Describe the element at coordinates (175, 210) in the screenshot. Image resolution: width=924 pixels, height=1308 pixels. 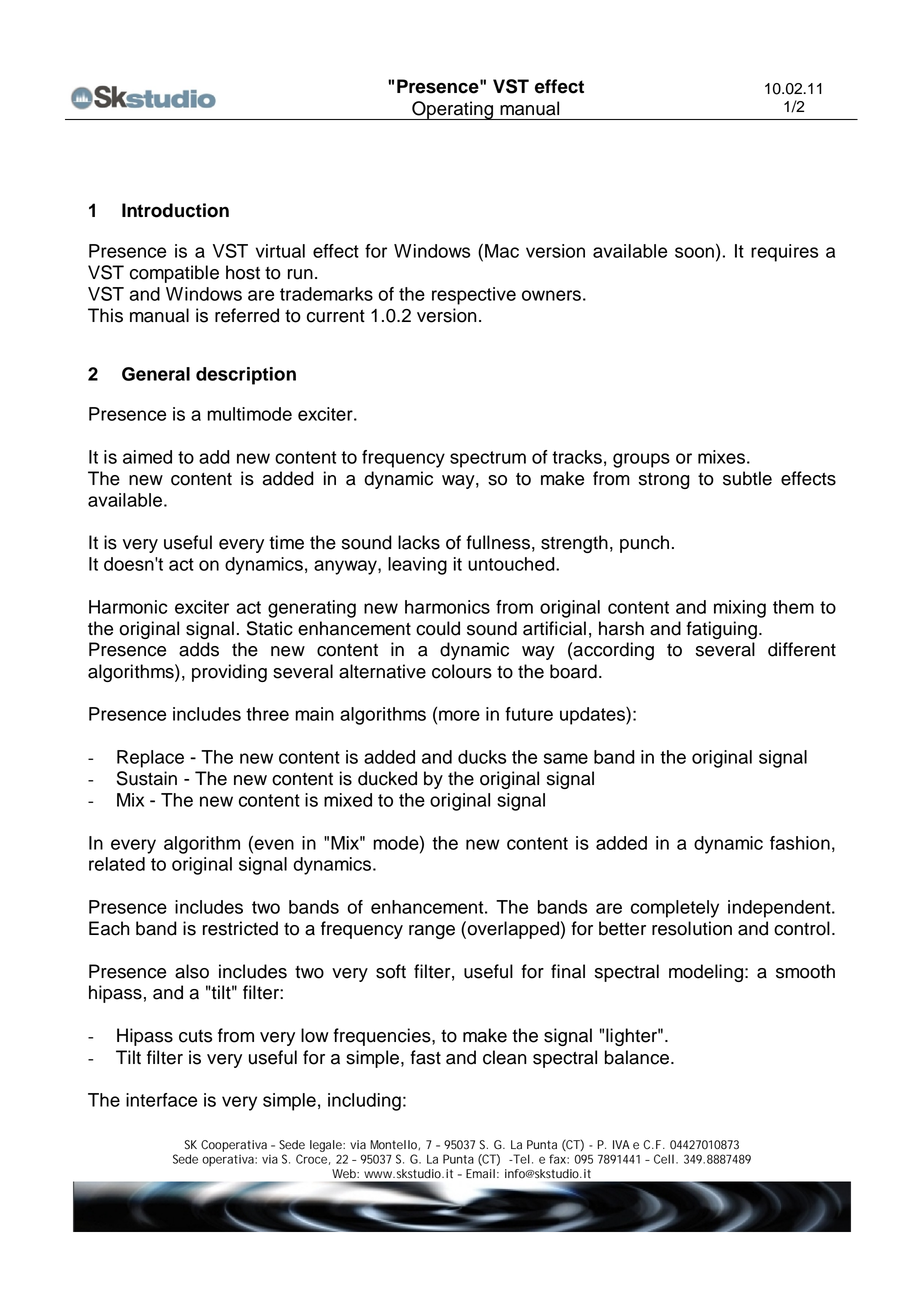
I see `Introduction` at that location.
